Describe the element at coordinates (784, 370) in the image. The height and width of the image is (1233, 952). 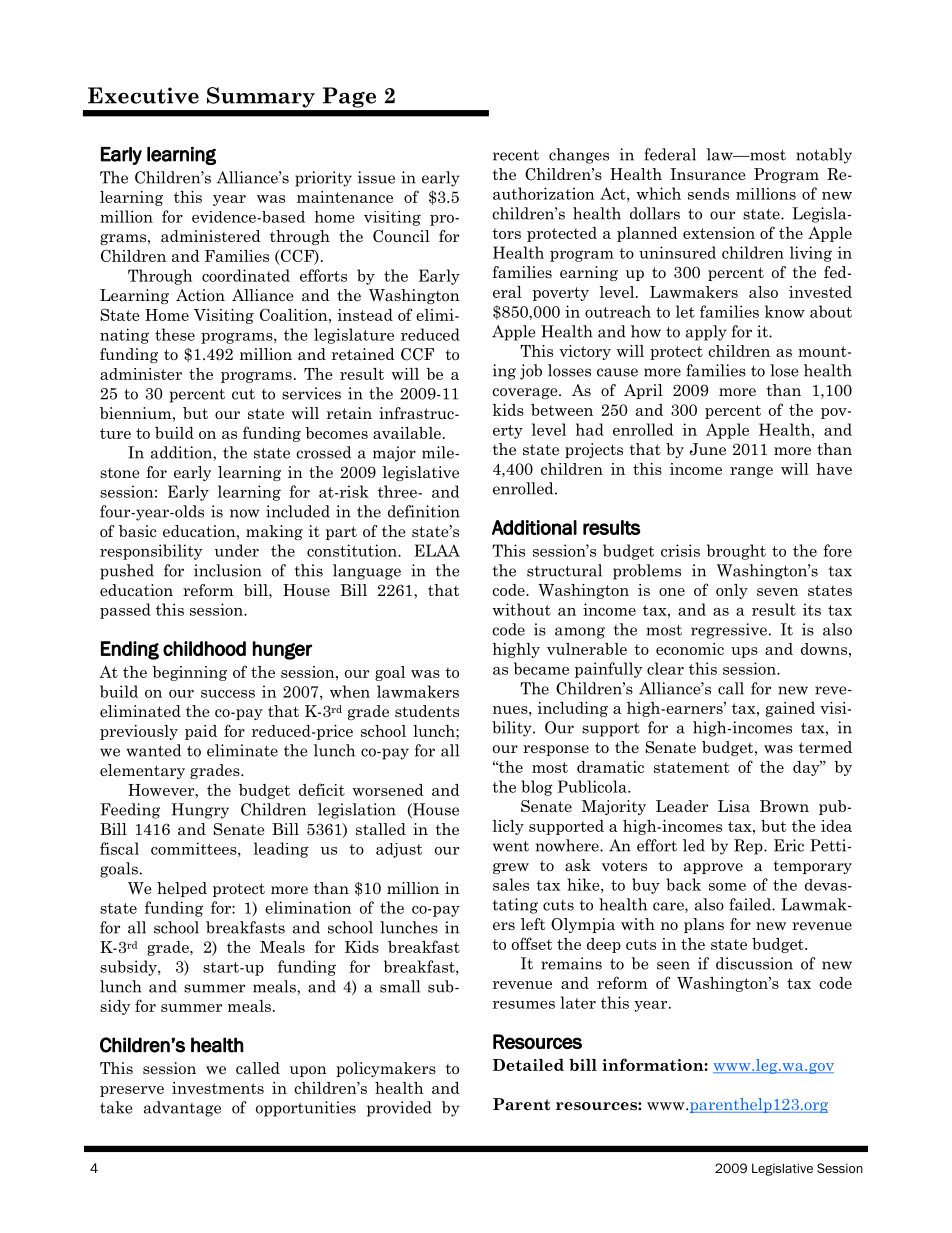
I see `lose` at that location.
